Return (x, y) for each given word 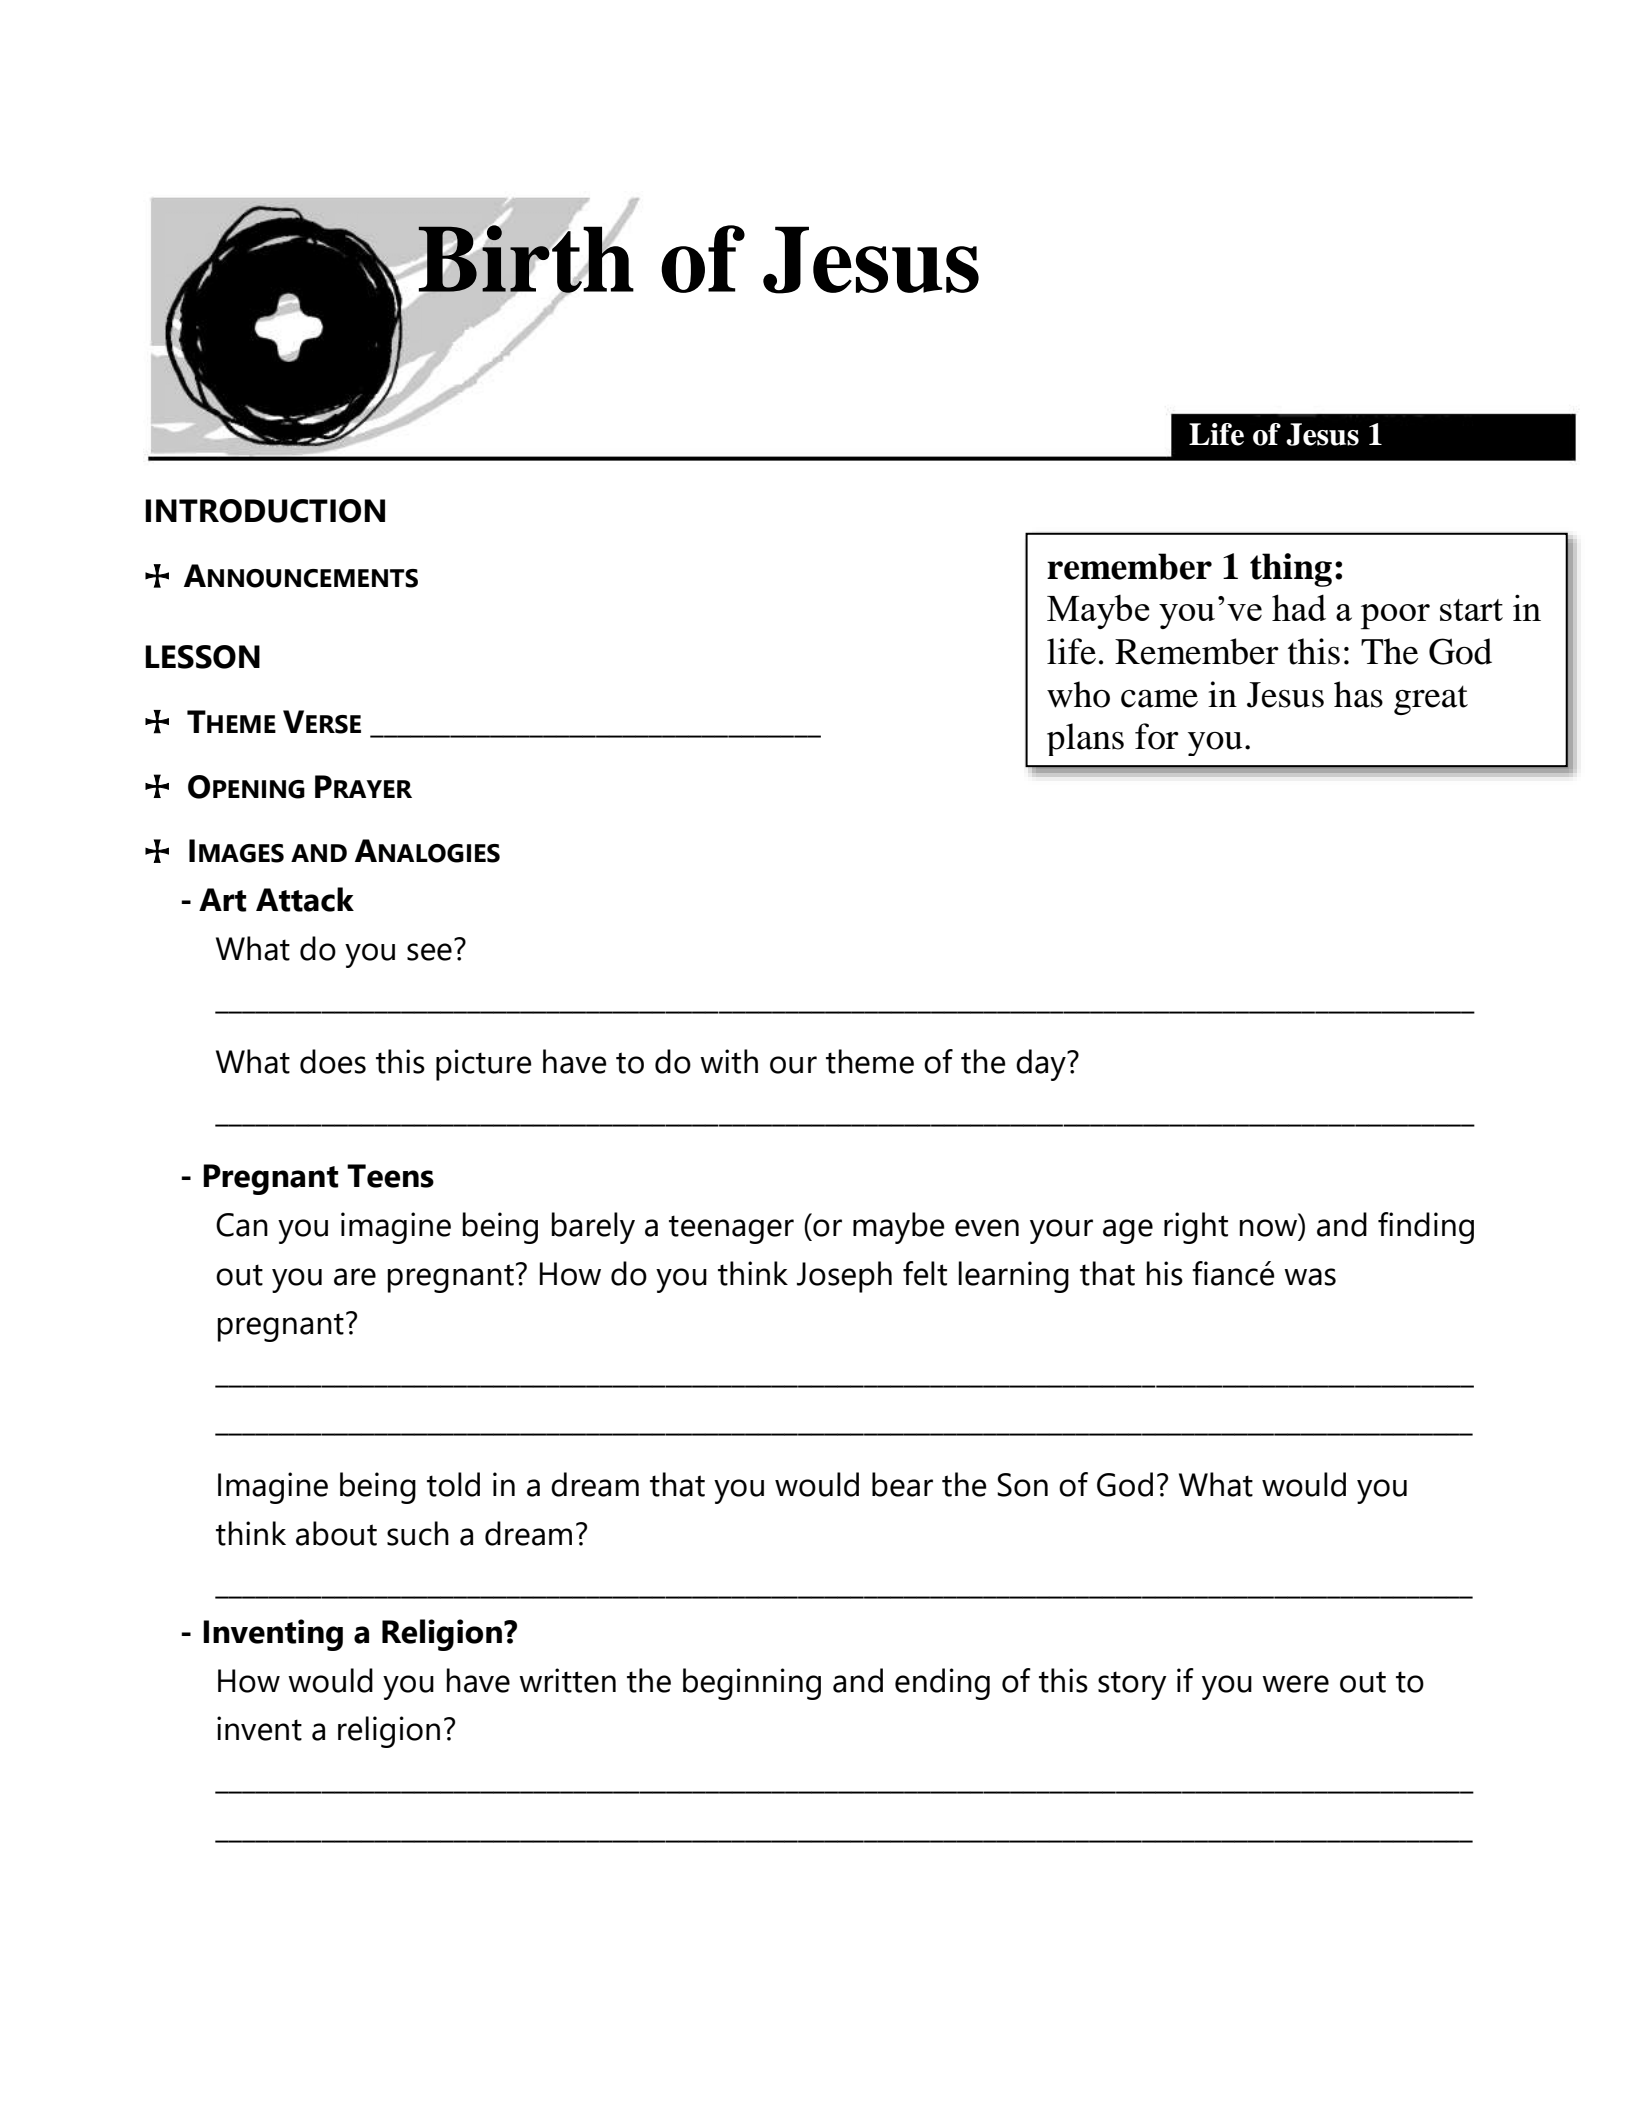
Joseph (844, 1277)
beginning (752, 1684)
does (333, 1061)
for (1157, 736)
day (1042, 1065)
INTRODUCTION (265, 511)
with (729, 1061)
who (1078, 694)
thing (1291, 570)
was (1310, 1277)
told (453, 1484)
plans (1085, 739)
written (567, 1680)
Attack (305, 899)
